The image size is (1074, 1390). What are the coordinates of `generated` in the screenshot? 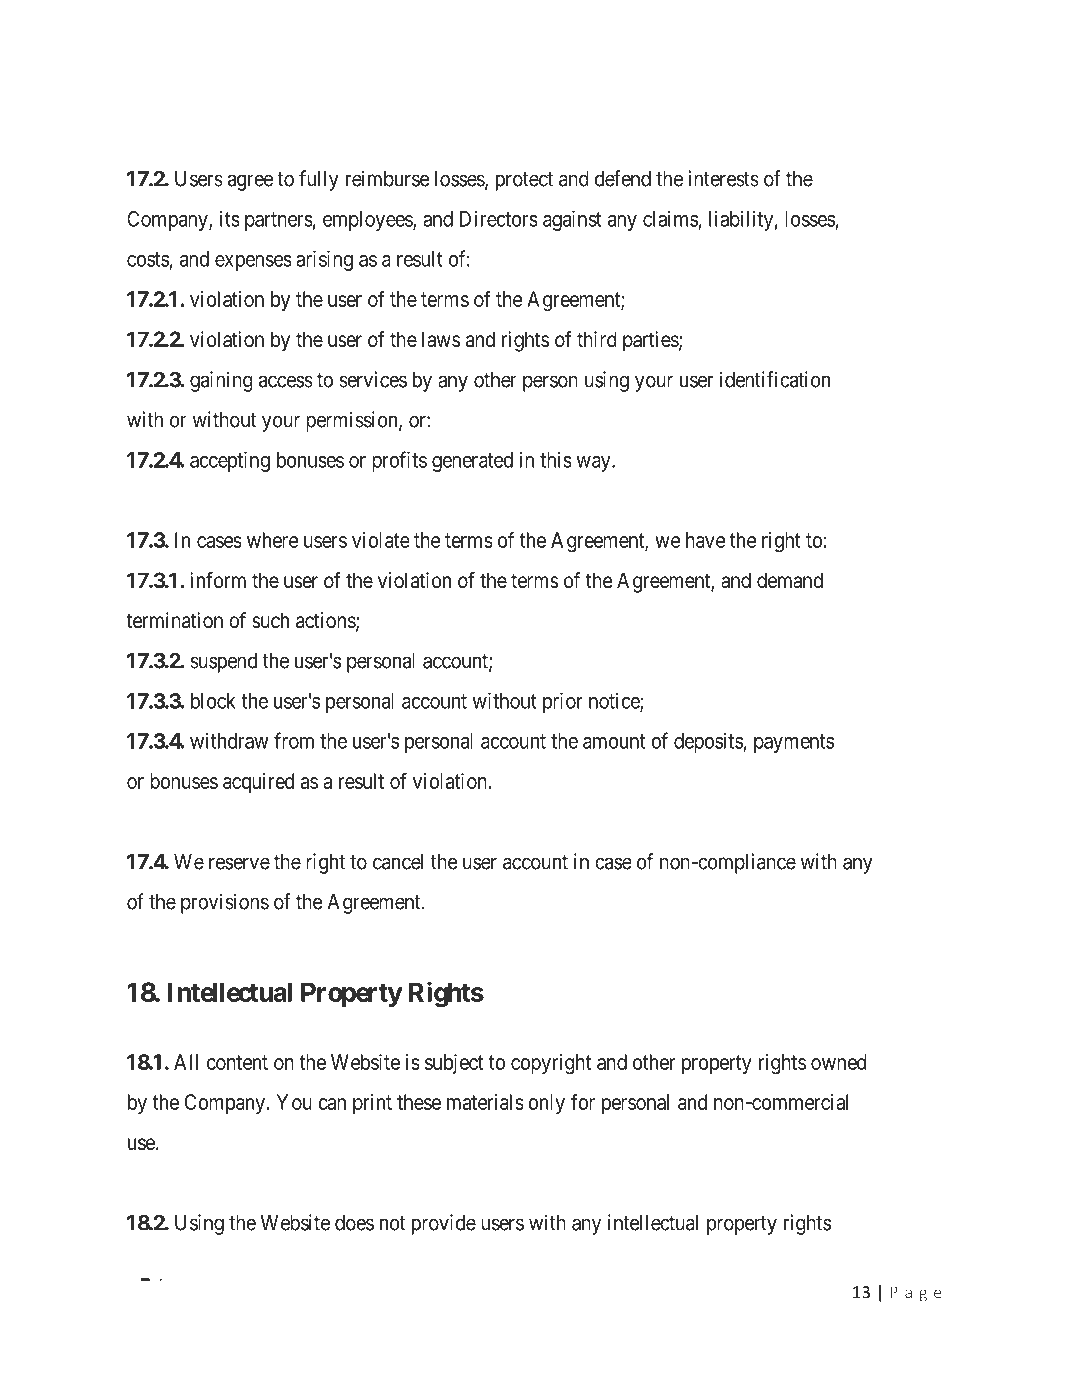 It's located at (472, 462).
